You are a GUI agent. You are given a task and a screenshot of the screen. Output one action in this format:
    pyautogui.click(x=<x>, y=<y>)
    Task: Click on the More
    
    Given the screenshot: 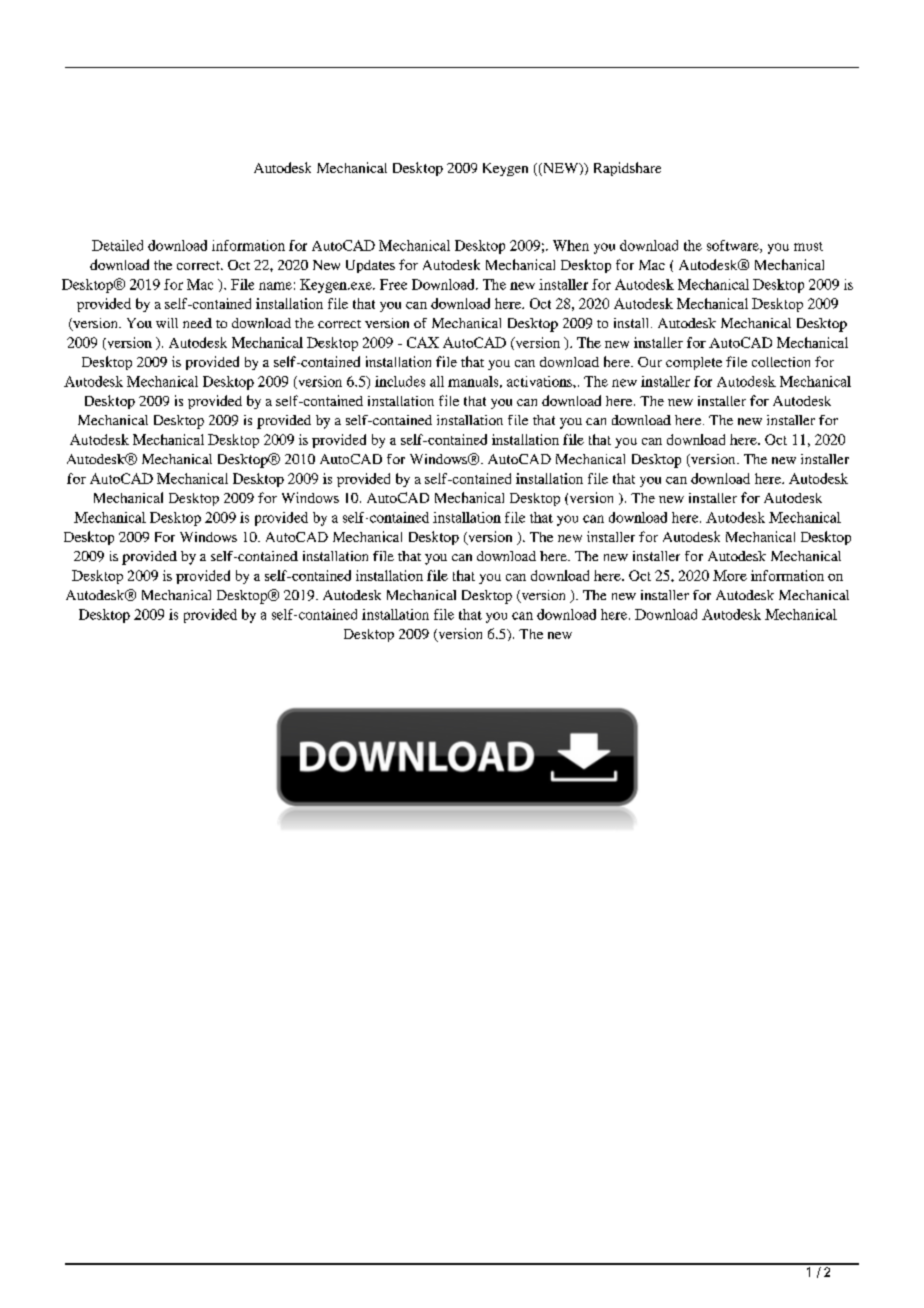 What is the action you would take?
    pyautogui.click(x=730, y=575)
